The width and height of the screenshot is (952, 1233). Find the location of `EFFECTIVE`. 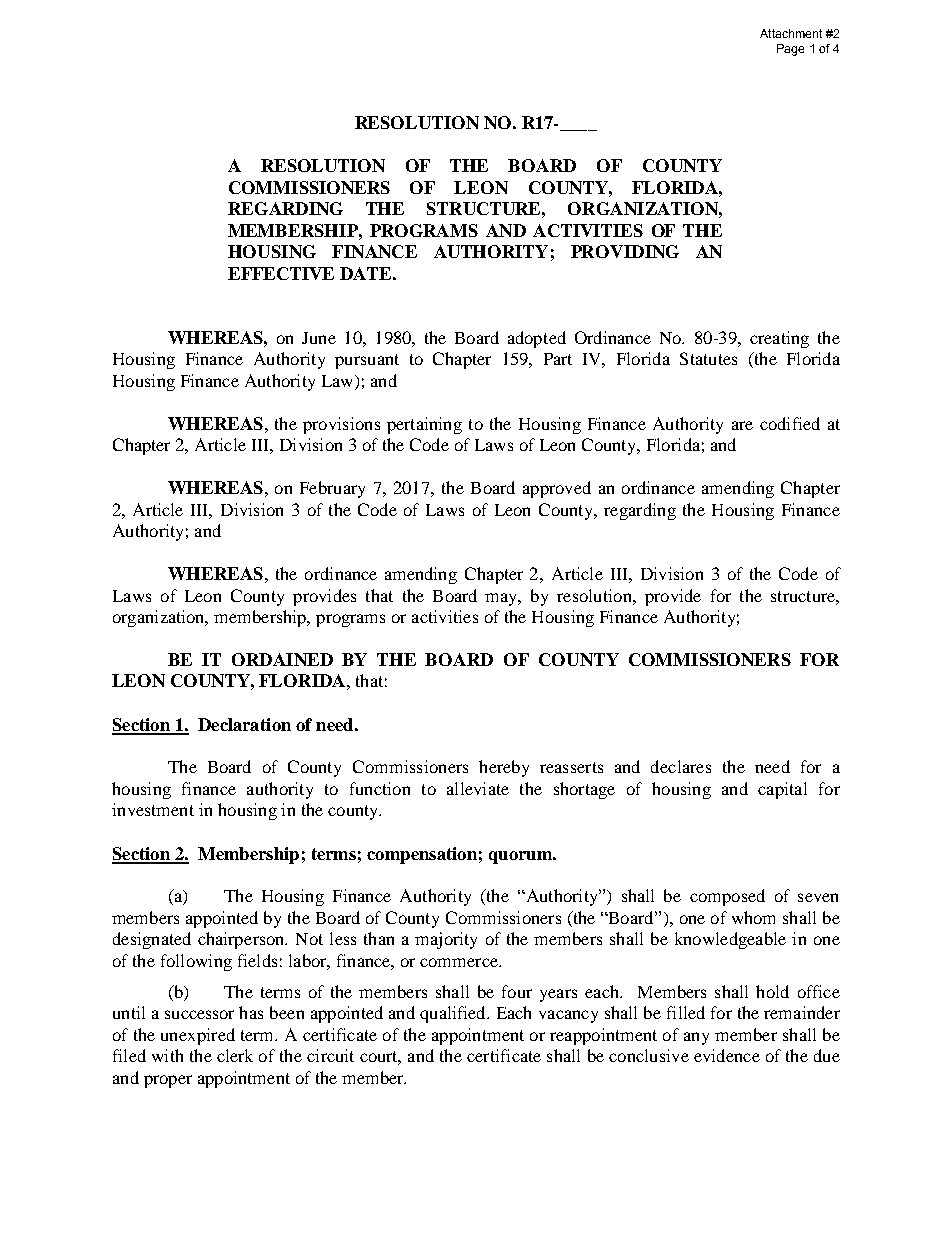

EFFECTIVE is located at coordinates (281, 273).
